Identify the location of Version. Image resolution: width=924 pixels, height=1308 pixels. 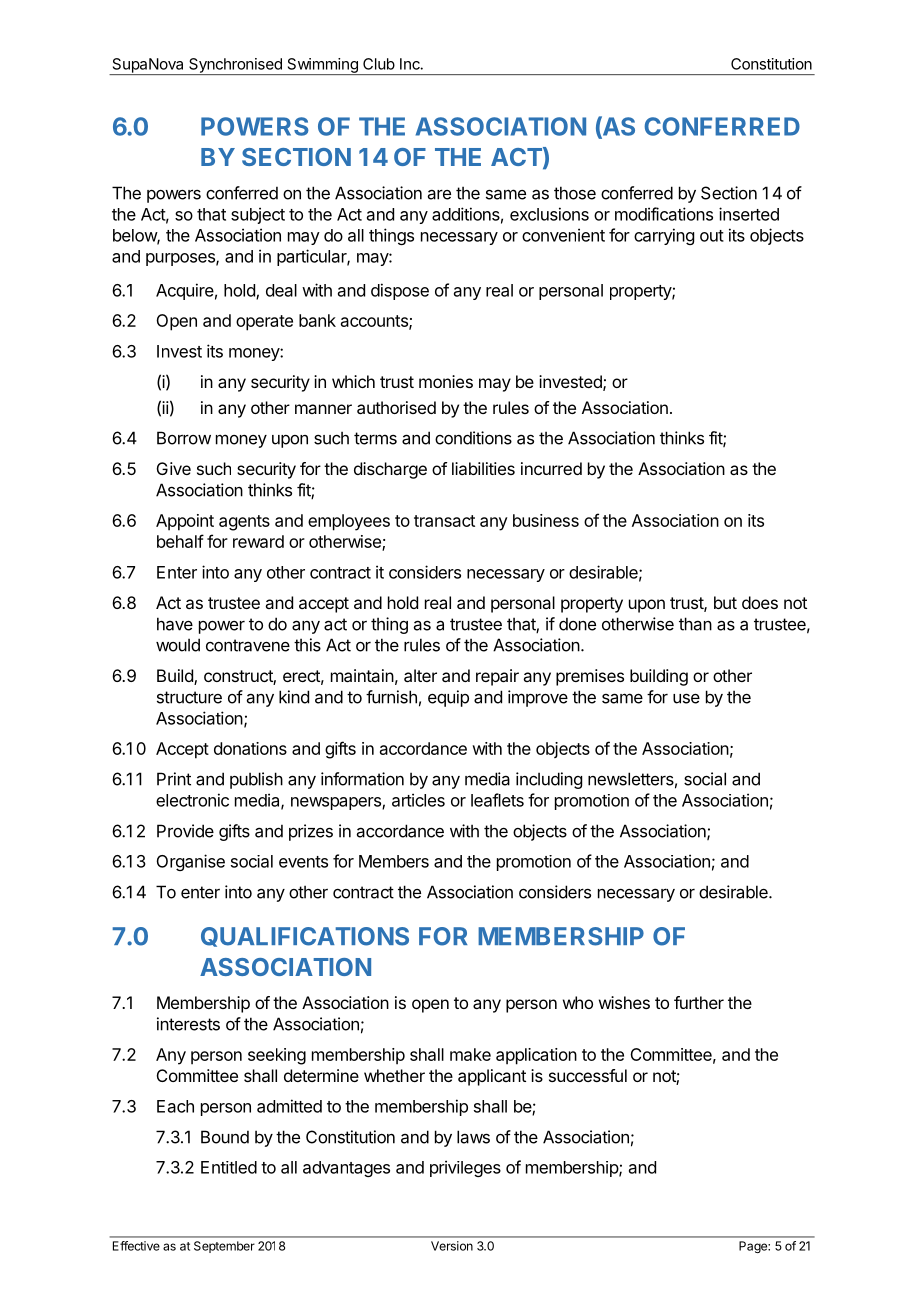
(452, 1246).
